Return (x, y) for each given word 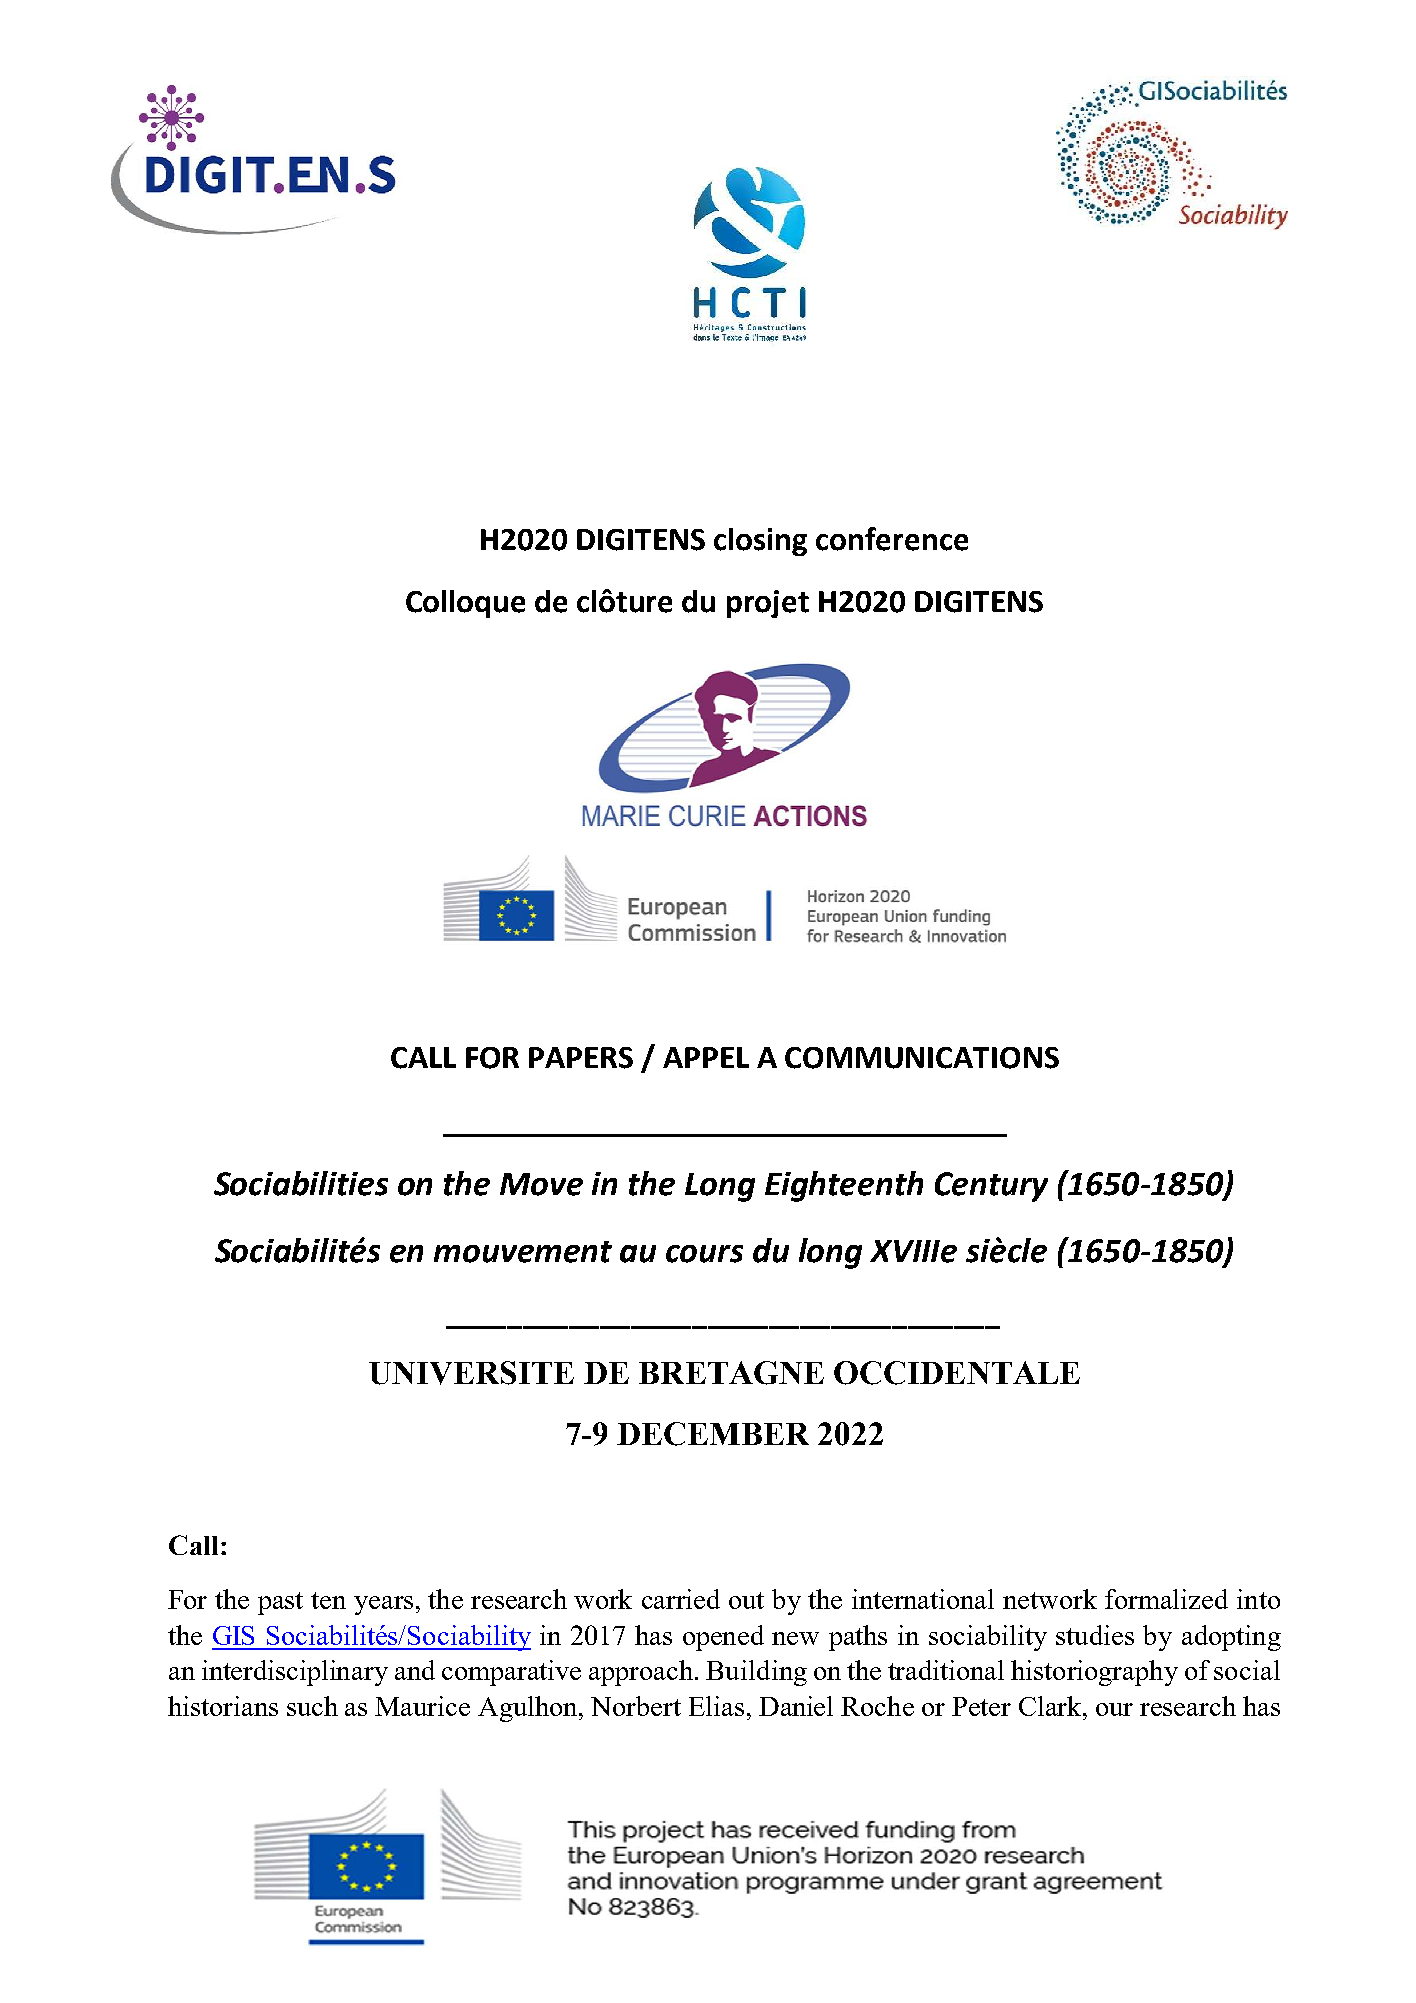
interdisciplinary (295, 1673)
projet (768, 604)
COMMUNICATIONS (922, 1058)
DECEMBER (713, 1434)
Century (991, 1187)
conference (892, 539)
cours (704, 1254)
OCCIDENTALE (957, 1373)
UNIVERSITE (471, 1373)
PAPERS (581, 1058)
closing (760, 542)
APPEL (706, 1057)
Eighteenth (844, 1186)
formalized (1166, 1599)
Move (541, 1184)
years (383, 1605)
